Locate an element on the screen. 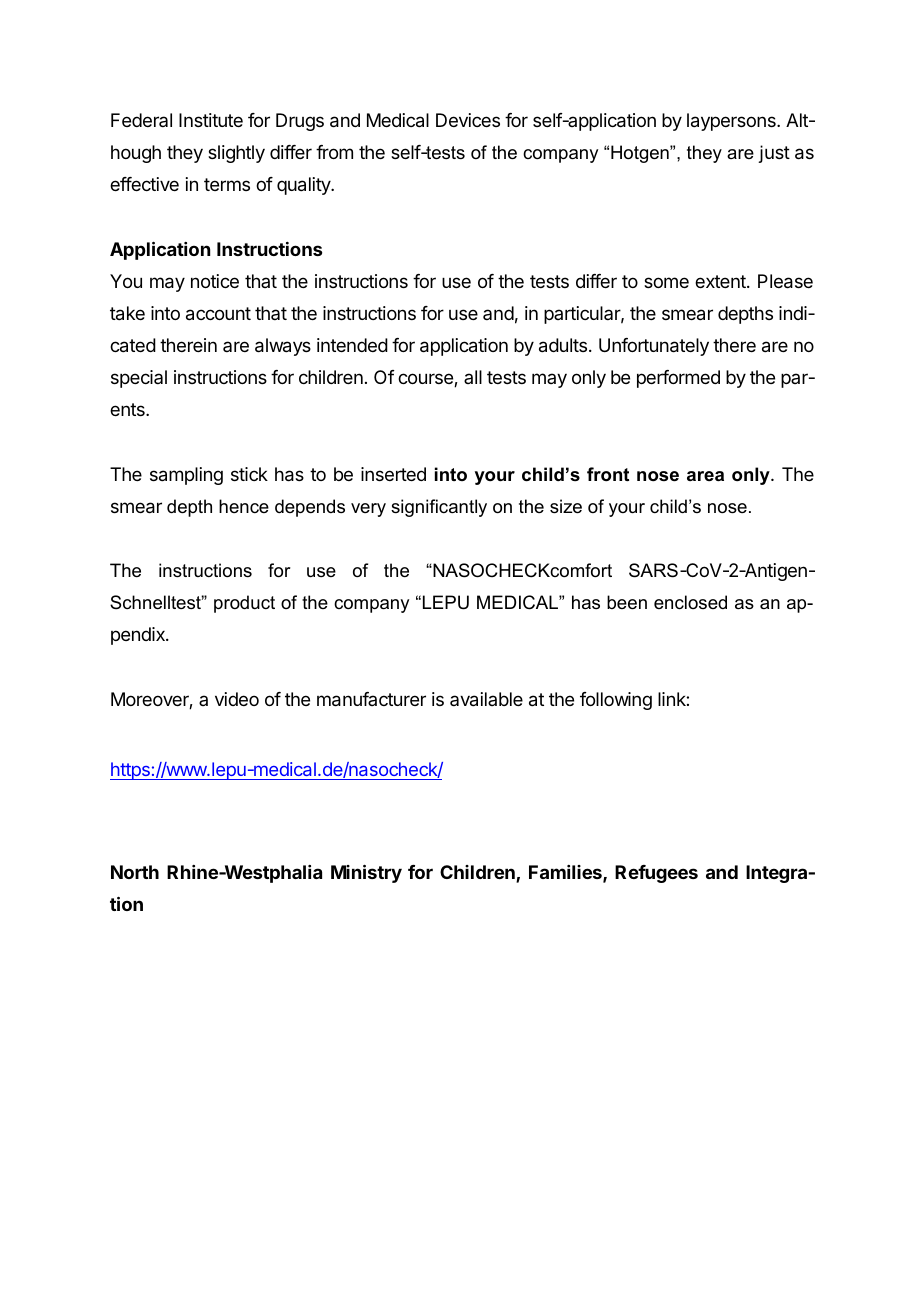 Image resolution: width=924 pixels, height=1308 pixels. account is located at coordinates (218, 314).
